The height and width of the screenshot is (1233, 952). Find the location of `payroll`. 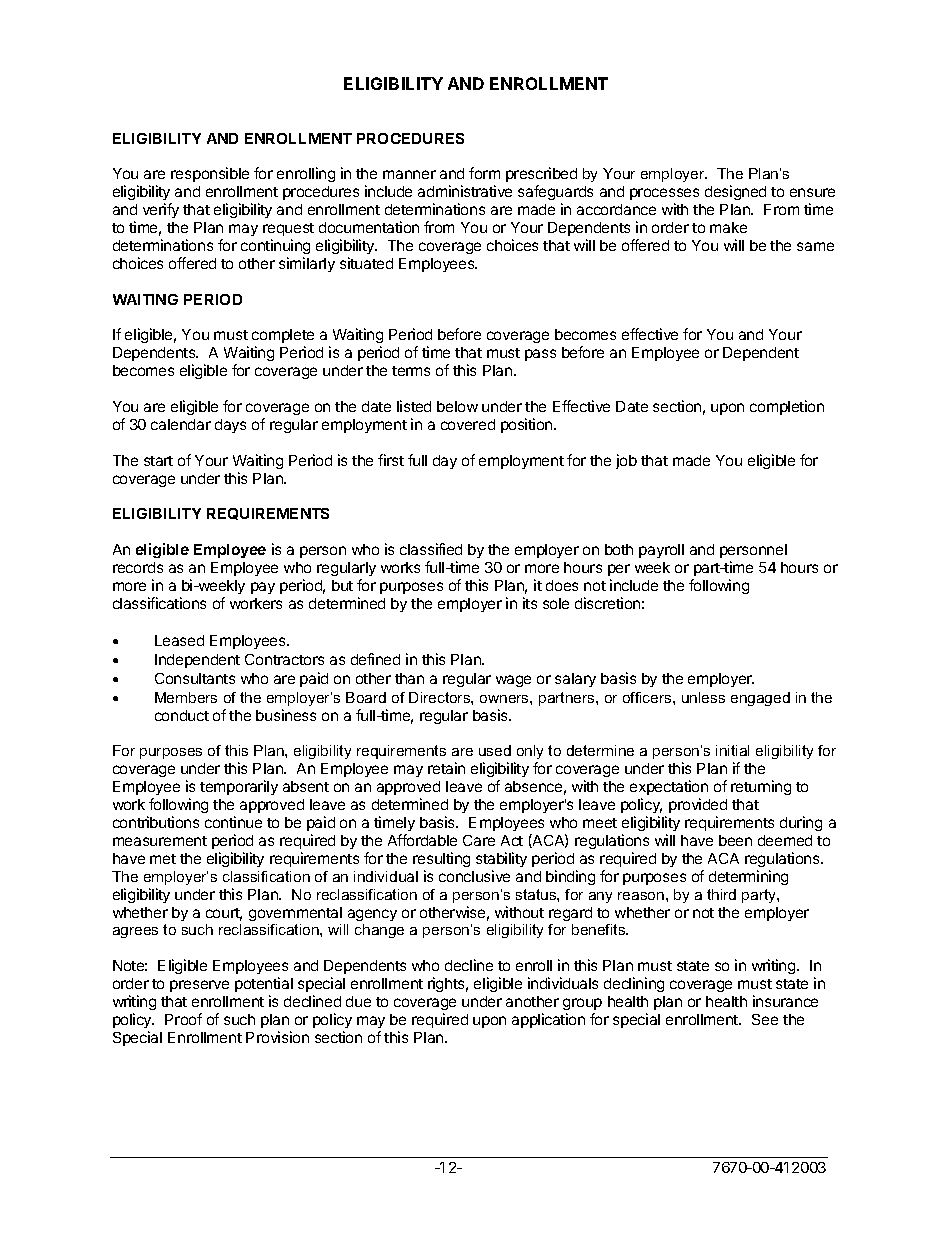

payroll is located at coordinates (661, 551).
